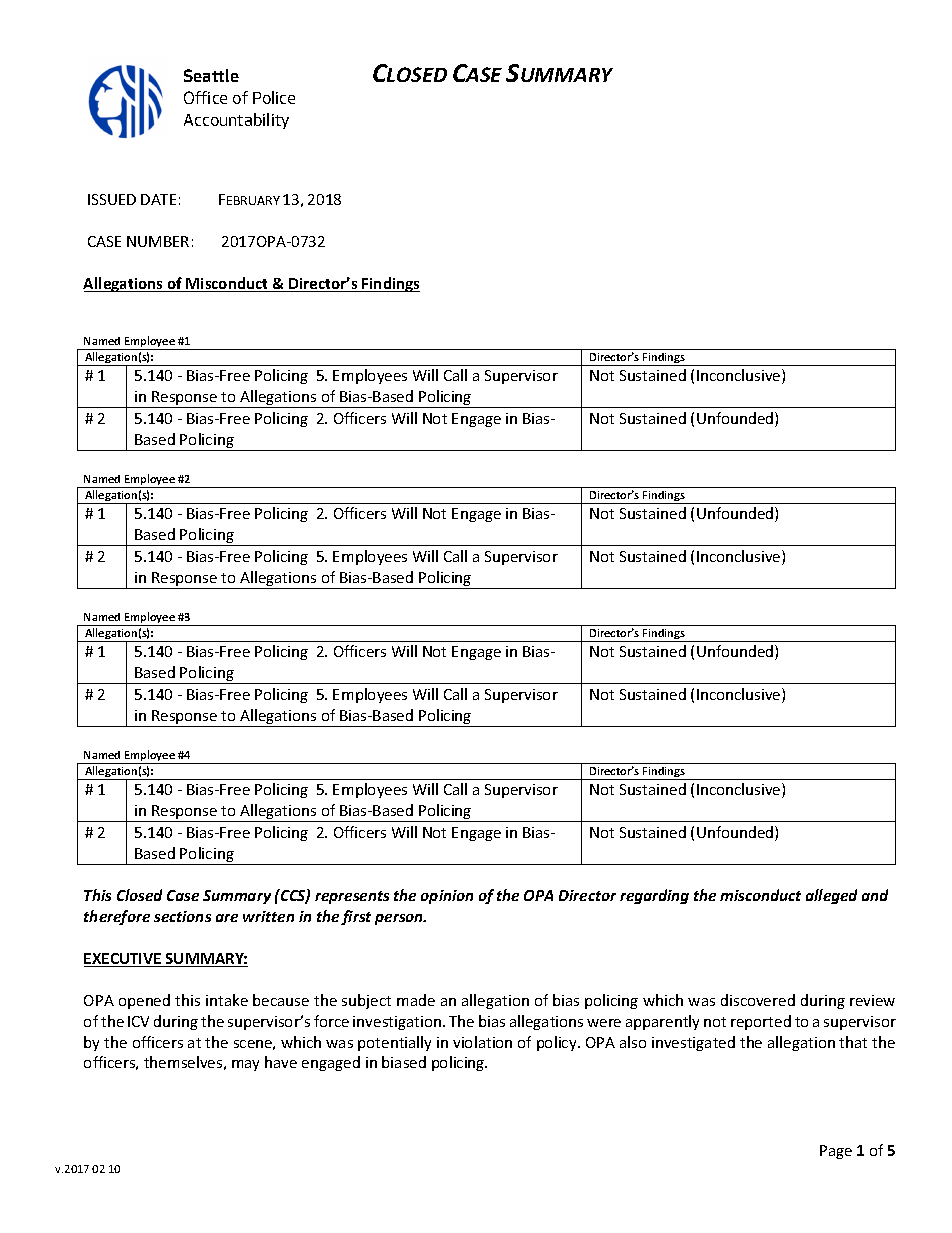  I want to click on alleged, so click(831, 896).
